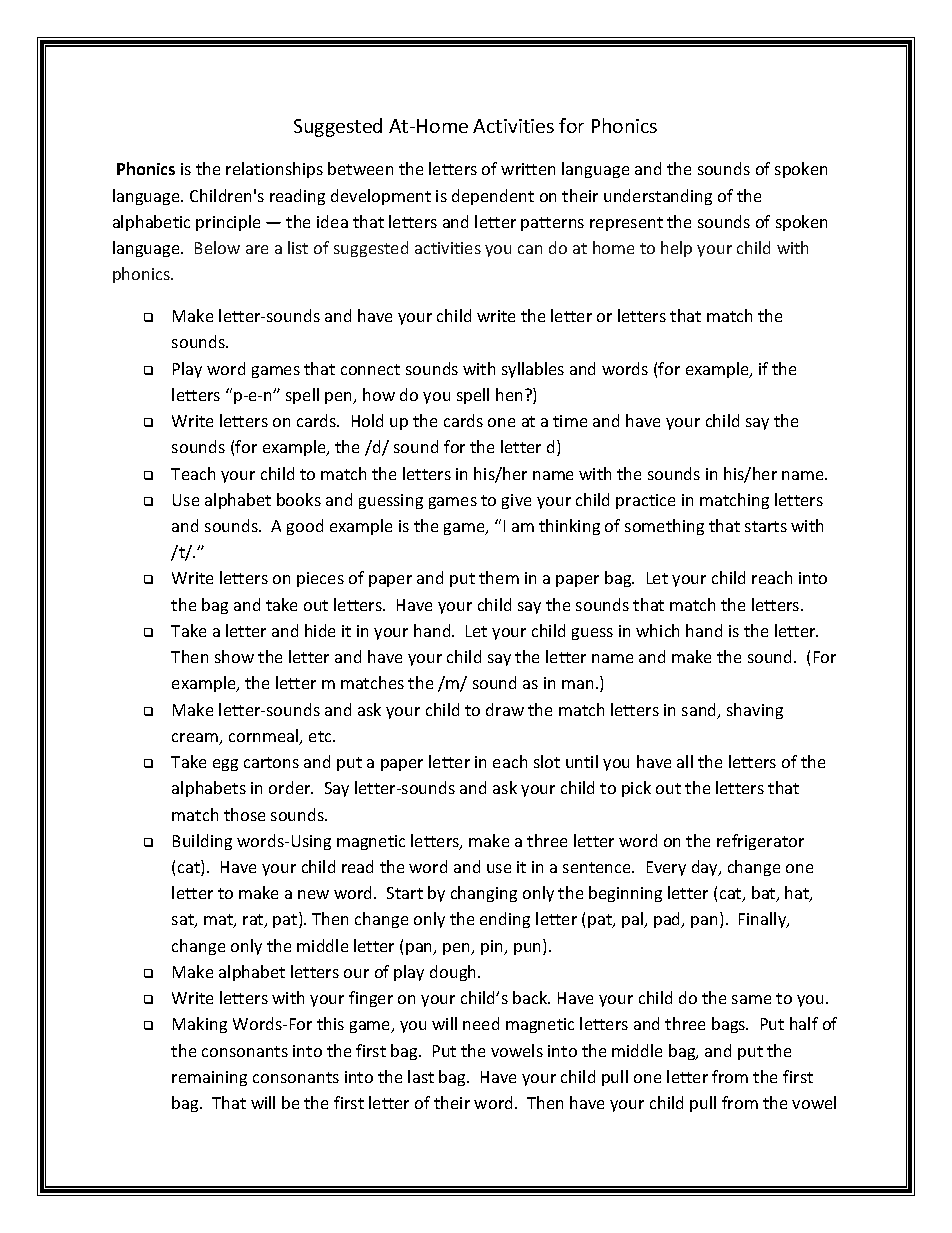 The height and width of the screenshot is (1233, 952). I want to click on changing, so click(484, 894).
